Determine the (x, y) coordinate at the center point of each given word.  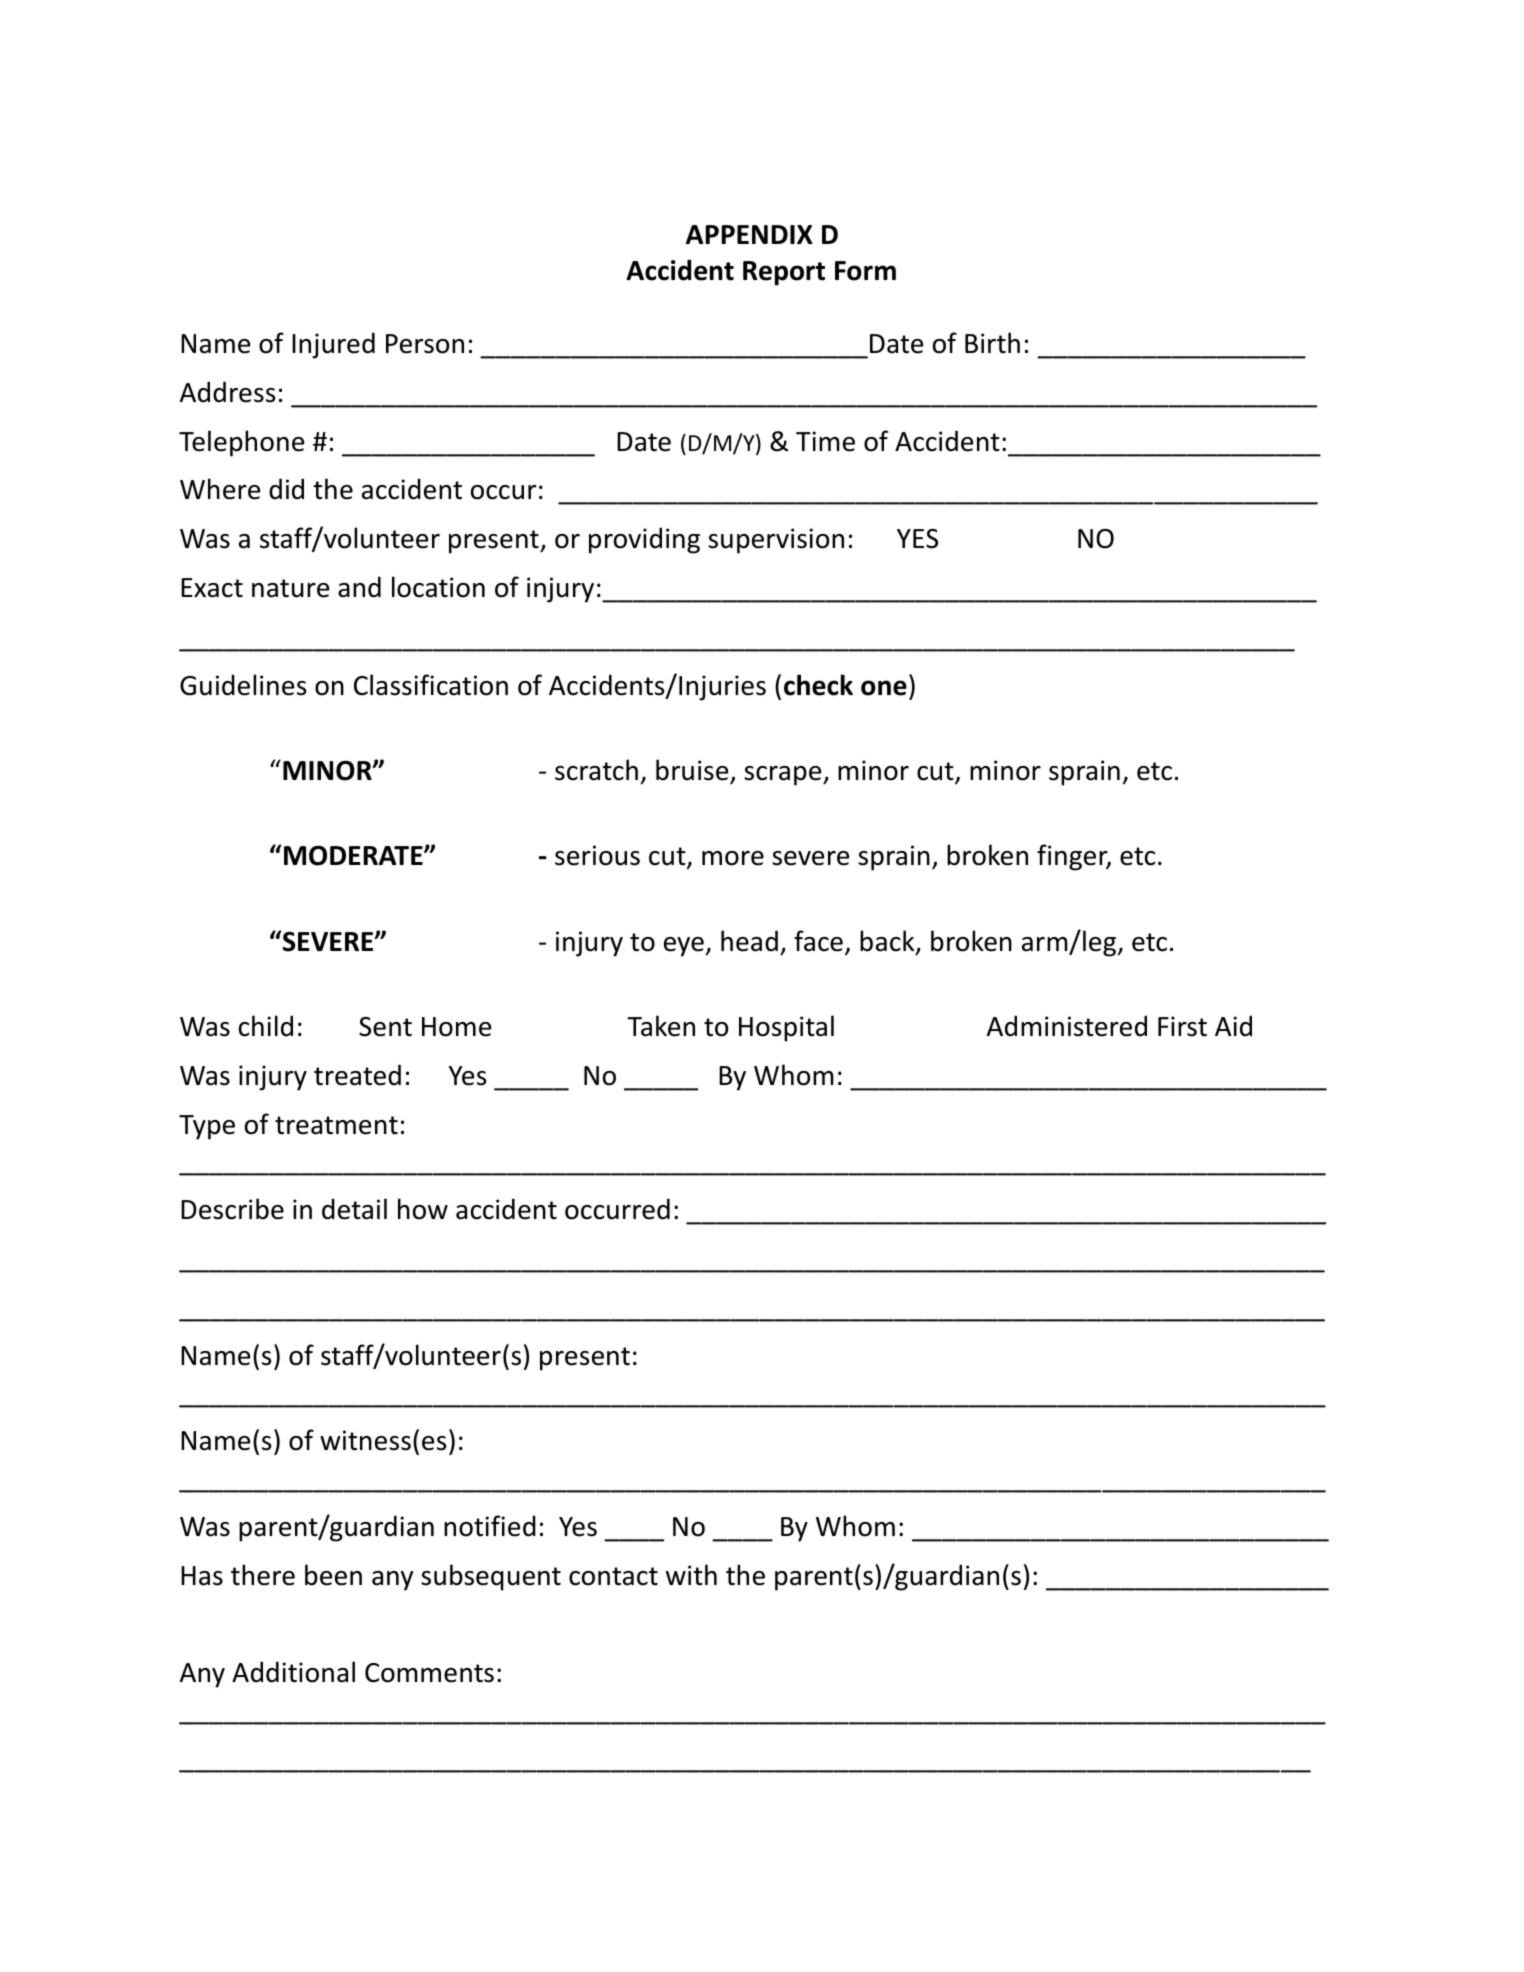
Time (825, 441)
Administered (1067, 1026)
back (888, 942)
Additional (293, 1672)
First (1182, 1026)
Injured (333, 345)
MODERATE (354, 855)
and (359, 587)
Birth (992, 343)
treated (357, 1075)
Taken (661, 1026)
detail (354, 1209)
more (733, 858)
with (691, 1575)
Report (784, 273)
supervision (776, 541)
